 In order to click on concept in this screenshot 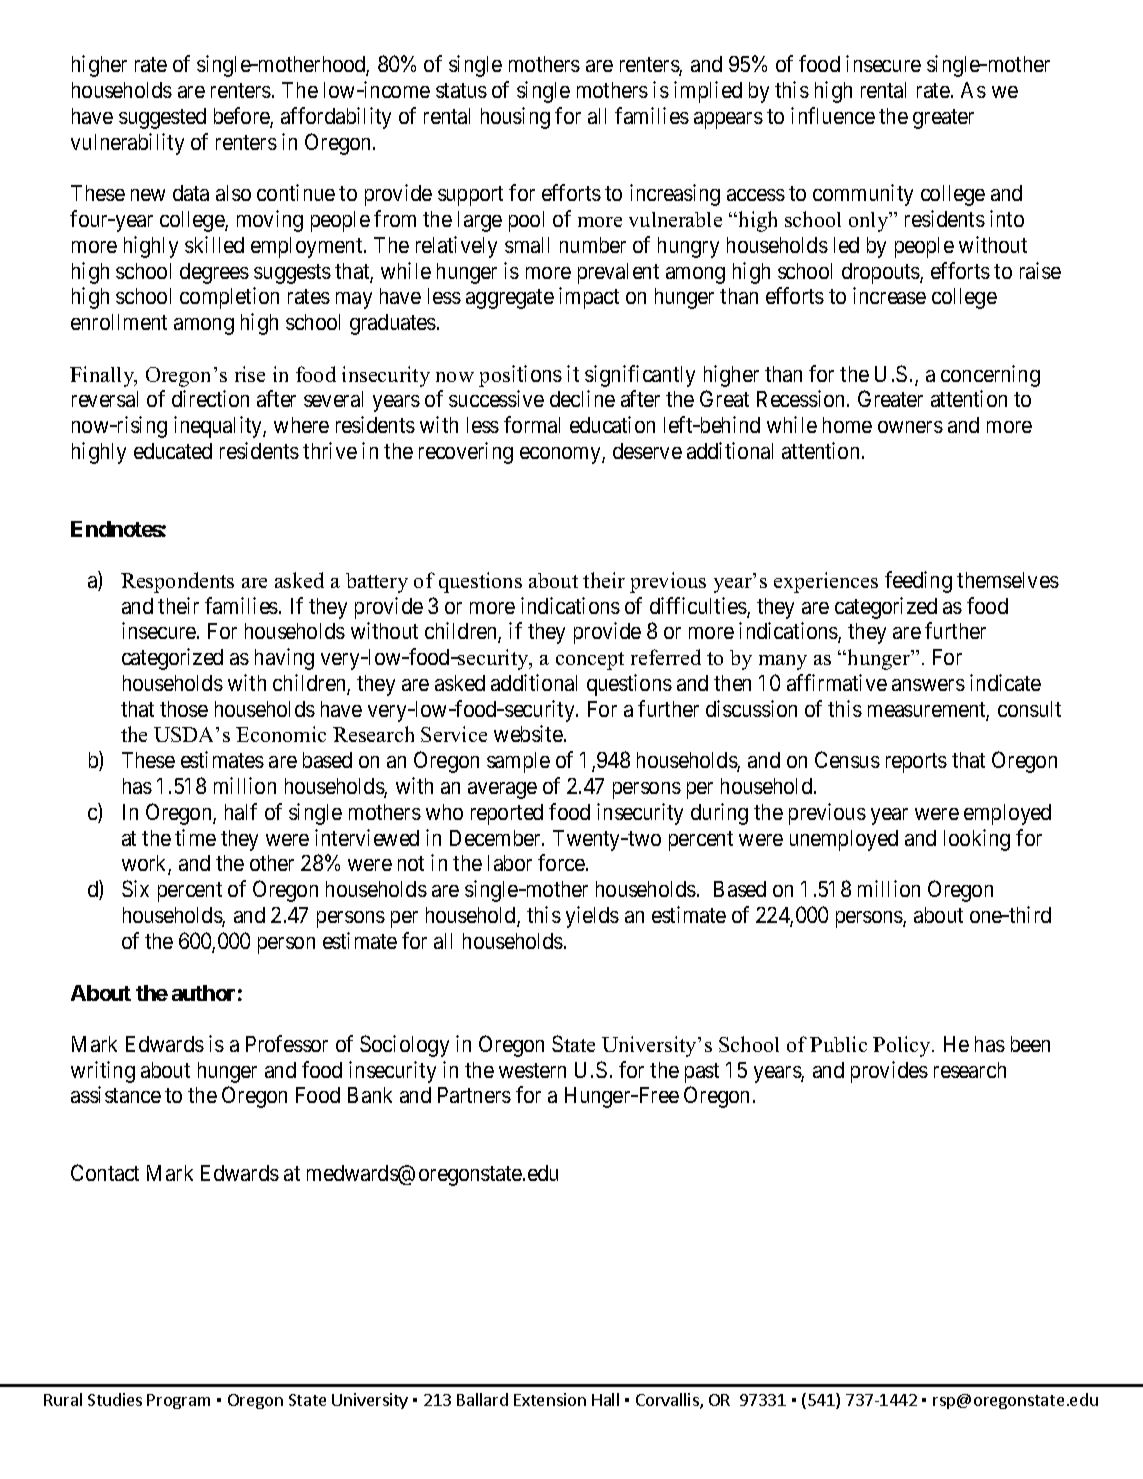, I will do `click(590, 661)`.
